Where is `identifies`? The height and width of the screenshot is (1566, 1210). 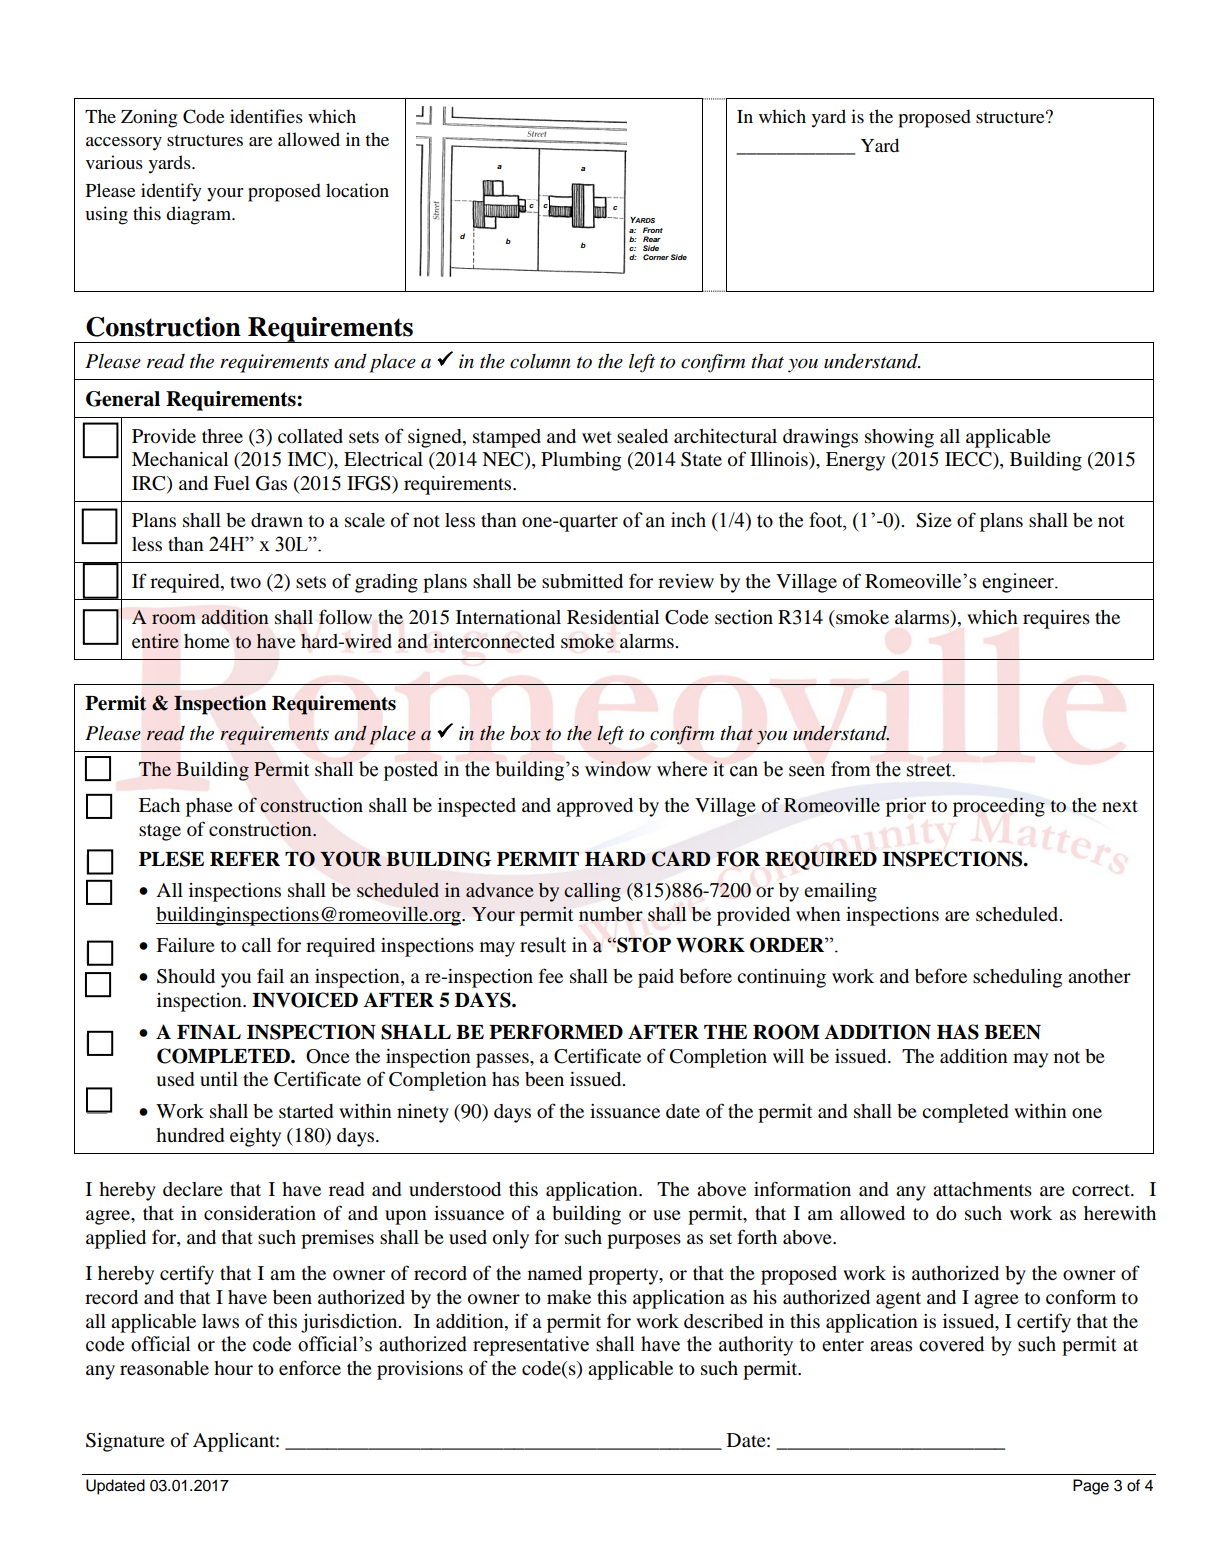 identifies is located at coordinates (266, 116).
